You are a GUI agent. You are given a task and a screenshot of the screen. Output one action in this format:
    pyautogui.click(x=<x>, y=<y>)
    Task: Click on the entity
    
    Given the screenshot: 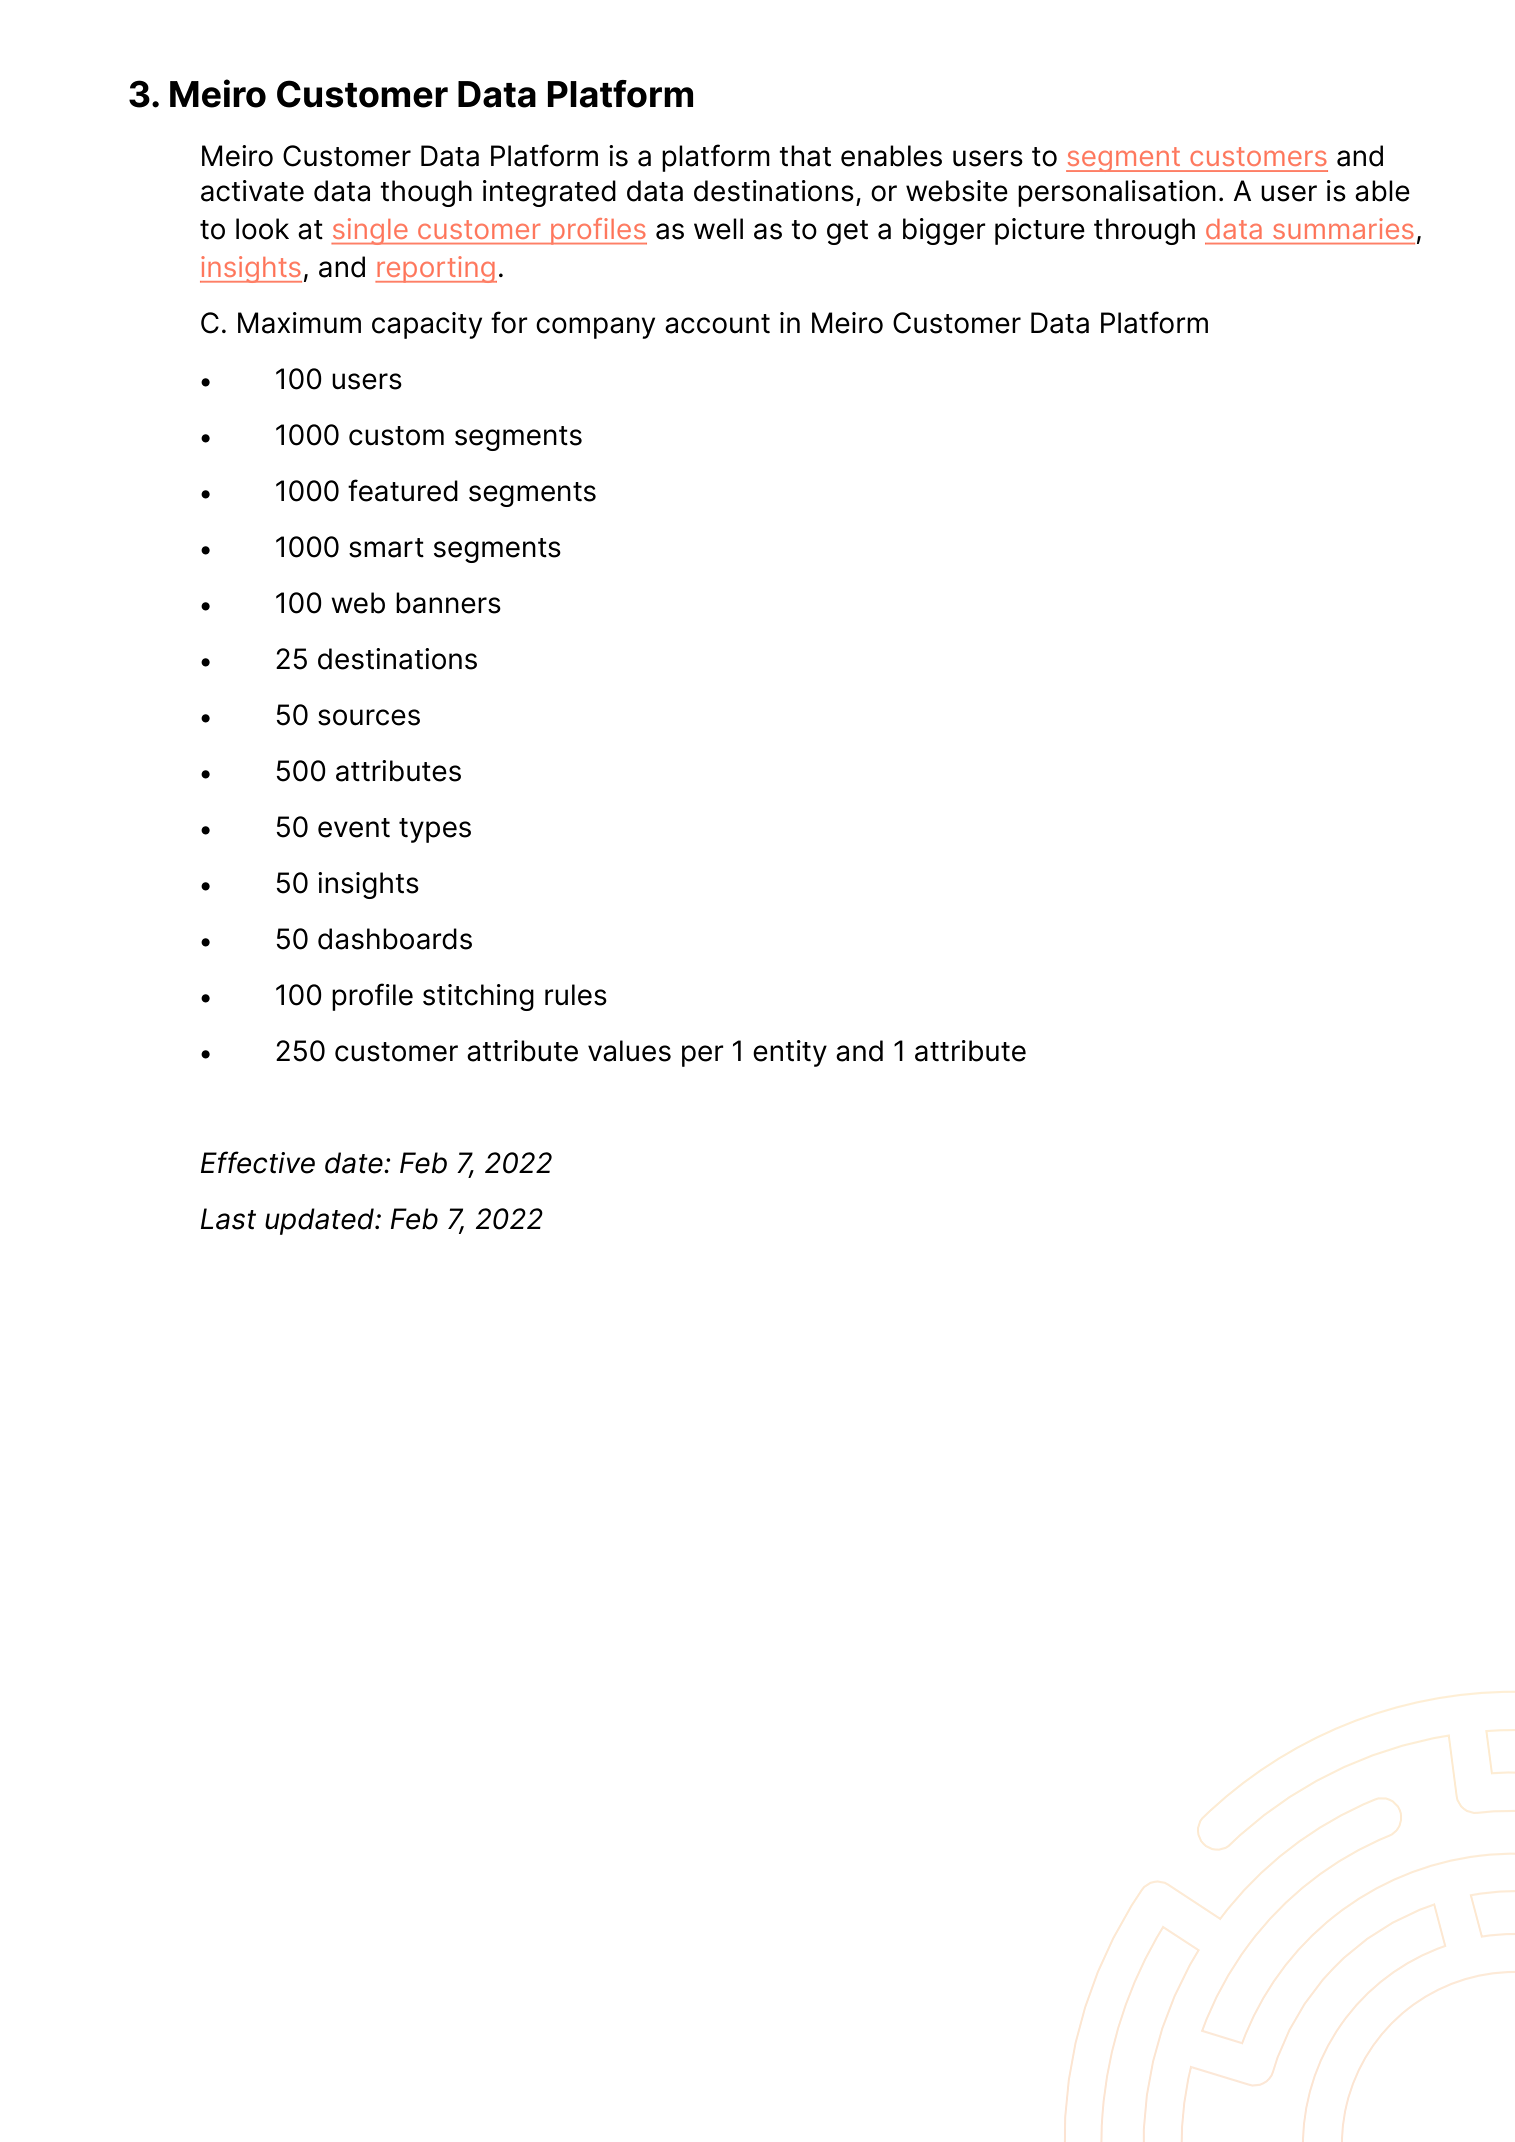 What is the action you would take?
    pyautogui.click(x=790, y=1053)
